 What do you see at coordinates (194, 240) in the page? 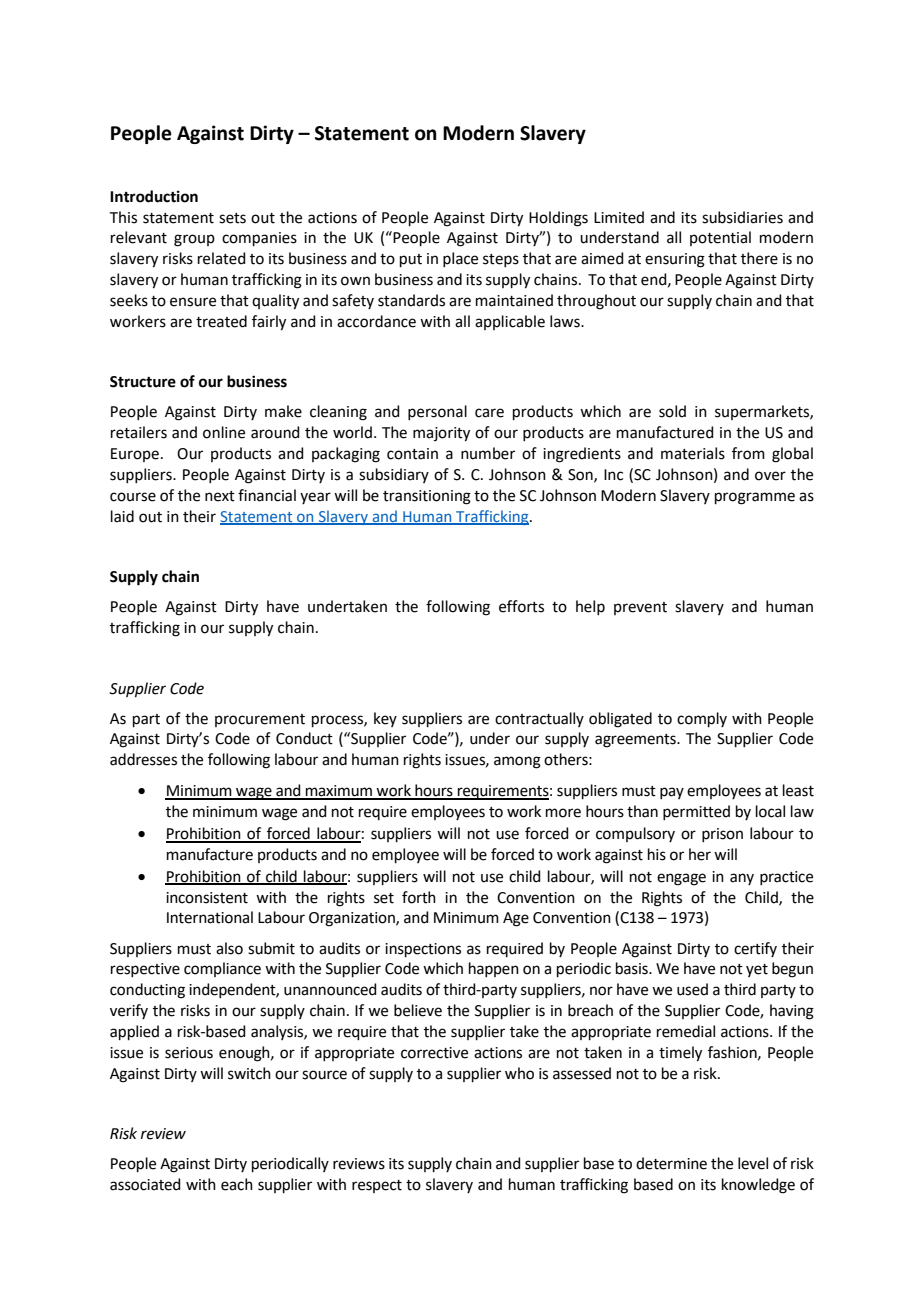
I see `group` at bounding box center [194, 240].
